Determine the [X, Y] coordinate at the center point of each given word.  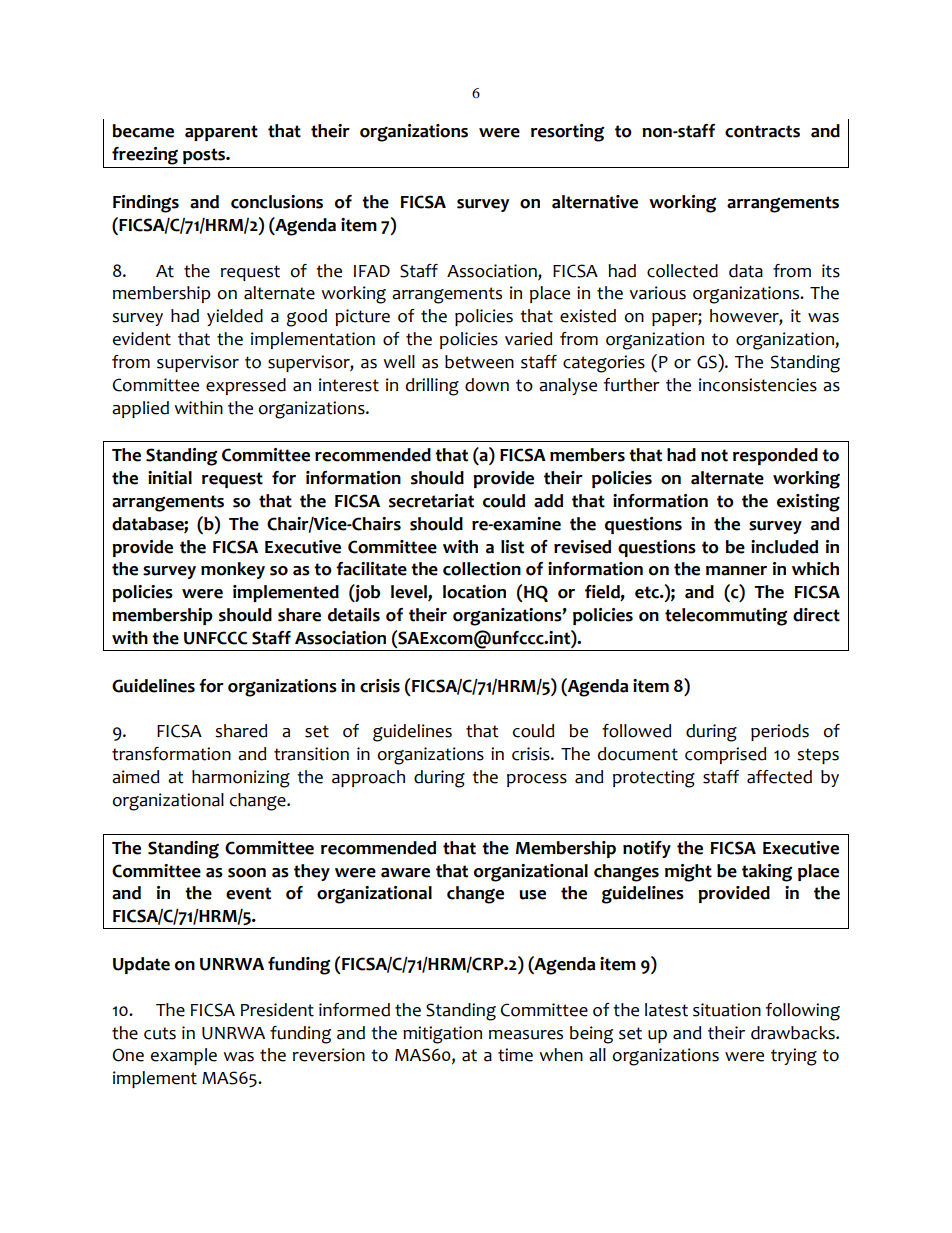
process [537, 780]
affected [779, 777]
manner [736, 571]
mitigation [442, 1035]
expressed [246, 386]
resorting [567, 133]
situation [727, 1010]
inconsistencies [758, 385]
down [487, 385]
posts [205, 156]
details [354, 615]
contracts [762, 131]
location [474, 592]
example [184, 1056]
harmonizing [241, 779]
